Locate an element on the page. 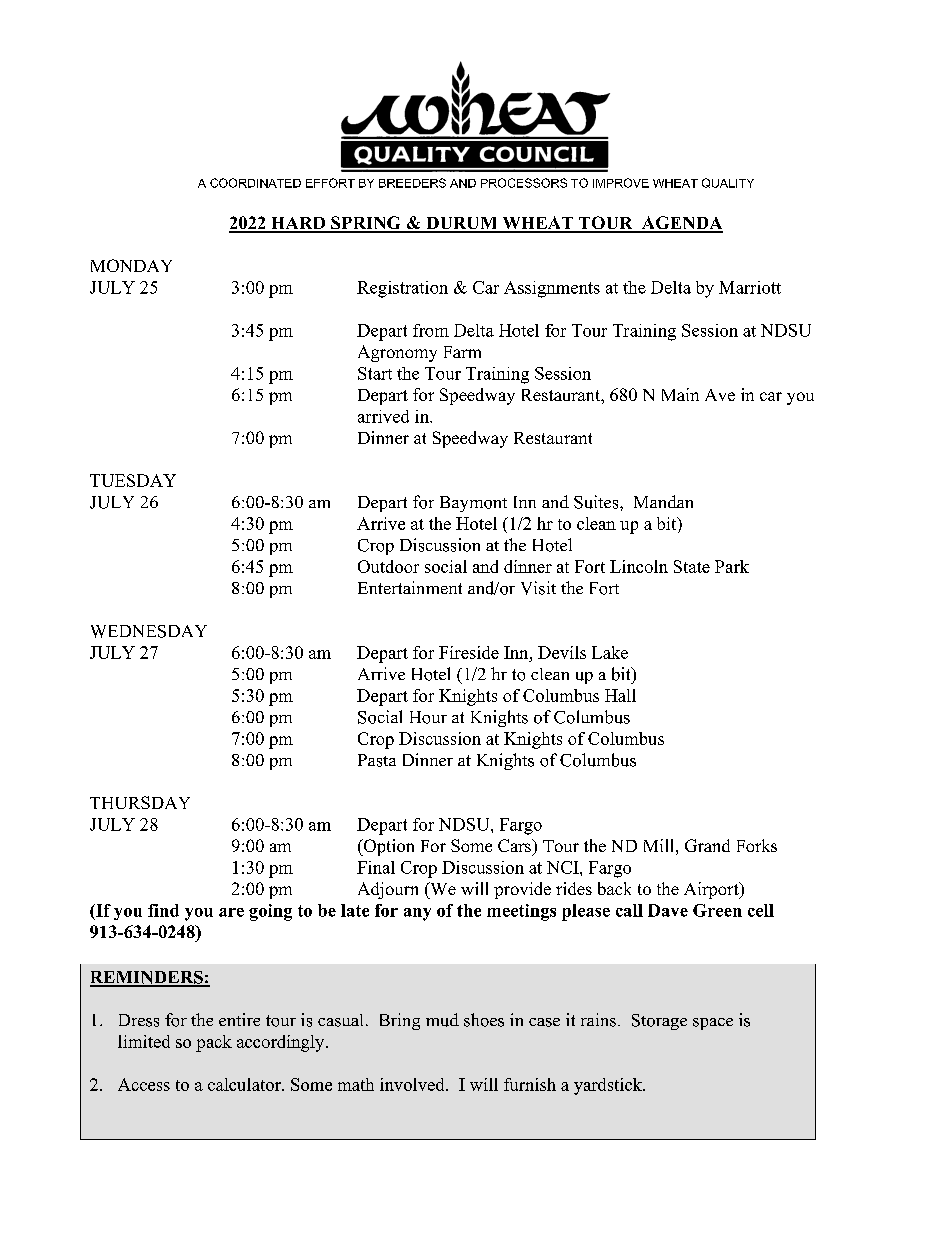  Outdoor is located at coordinates (388, 566).
